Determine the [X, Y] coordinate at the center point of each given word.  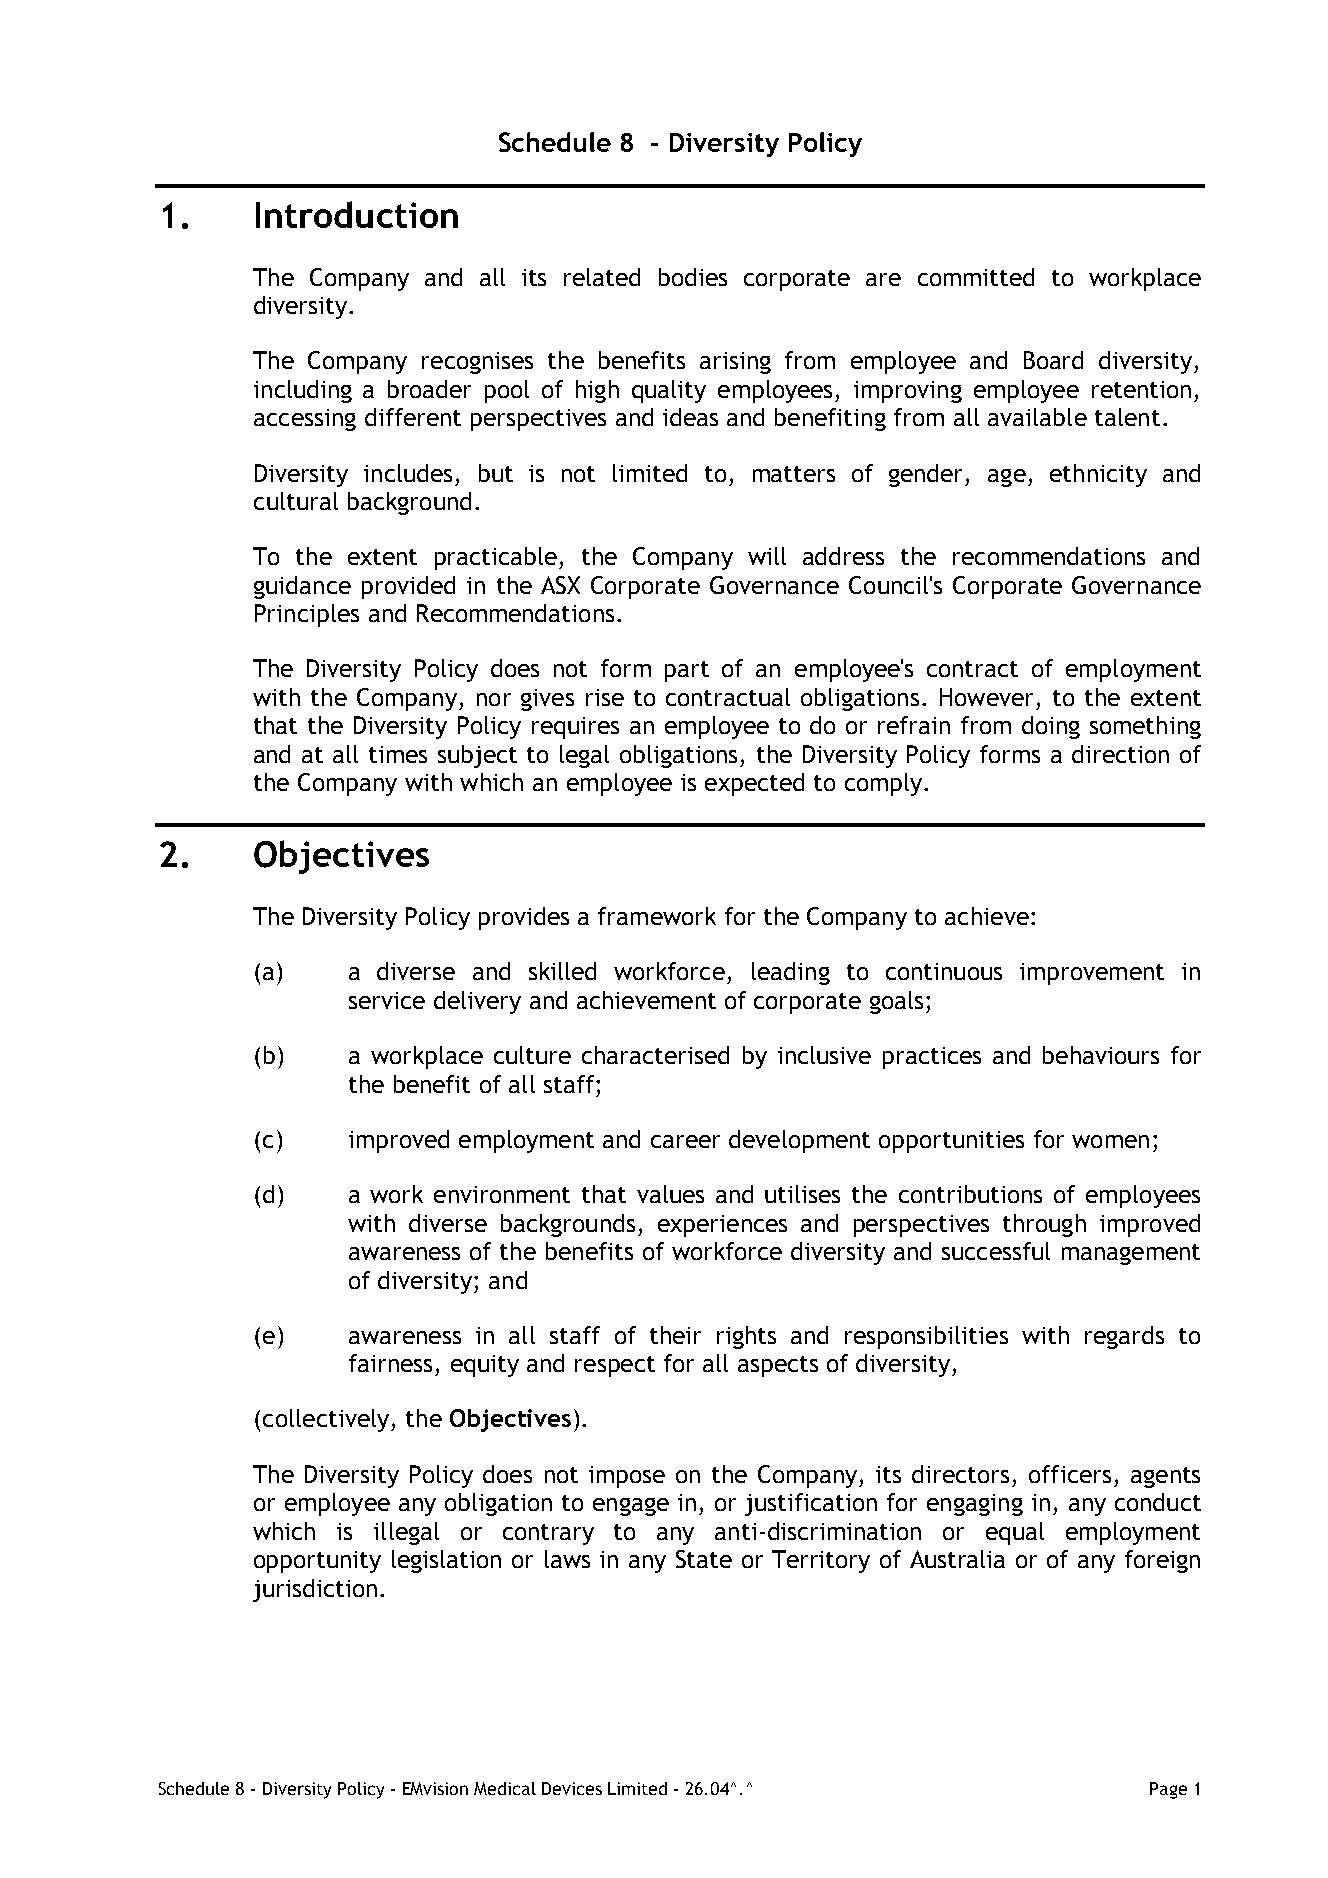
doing [1051, 727]
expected [754, 784]
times [398, 754]
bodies [693, 277]
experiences [722, 1226]
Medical [505, 1788]
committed [976, 277]
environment [502, 1194]
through [1044, 1225]
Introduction [357, 214]
